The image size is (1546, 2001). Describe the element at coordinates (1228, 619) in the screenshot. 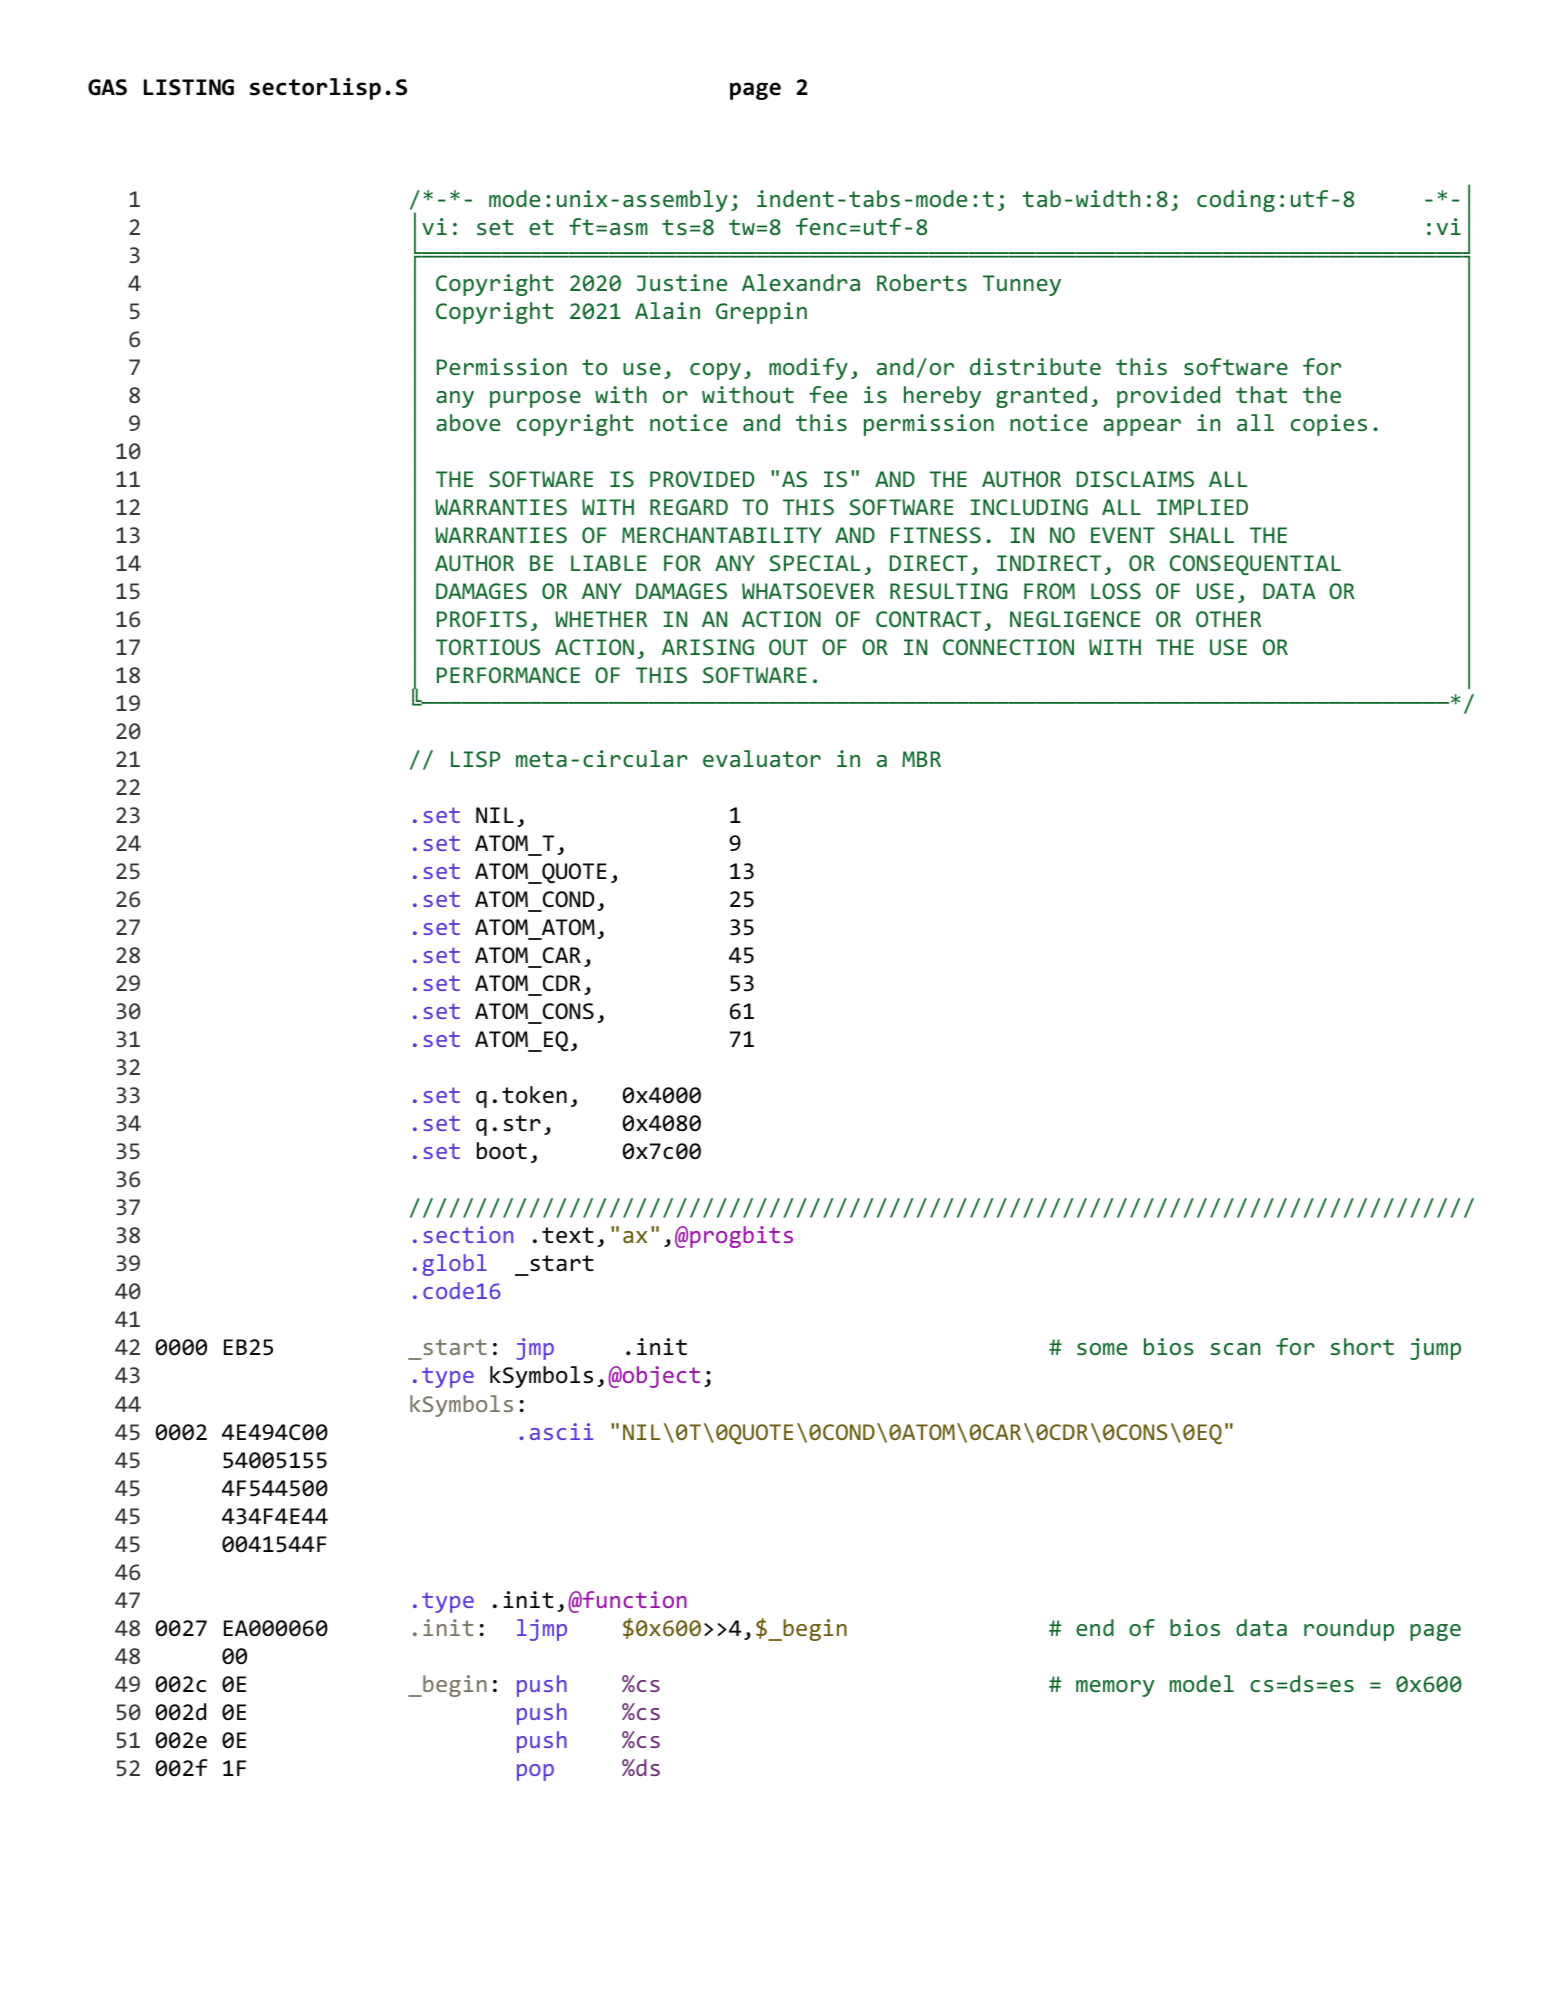

I see `OTHER` at that location.
